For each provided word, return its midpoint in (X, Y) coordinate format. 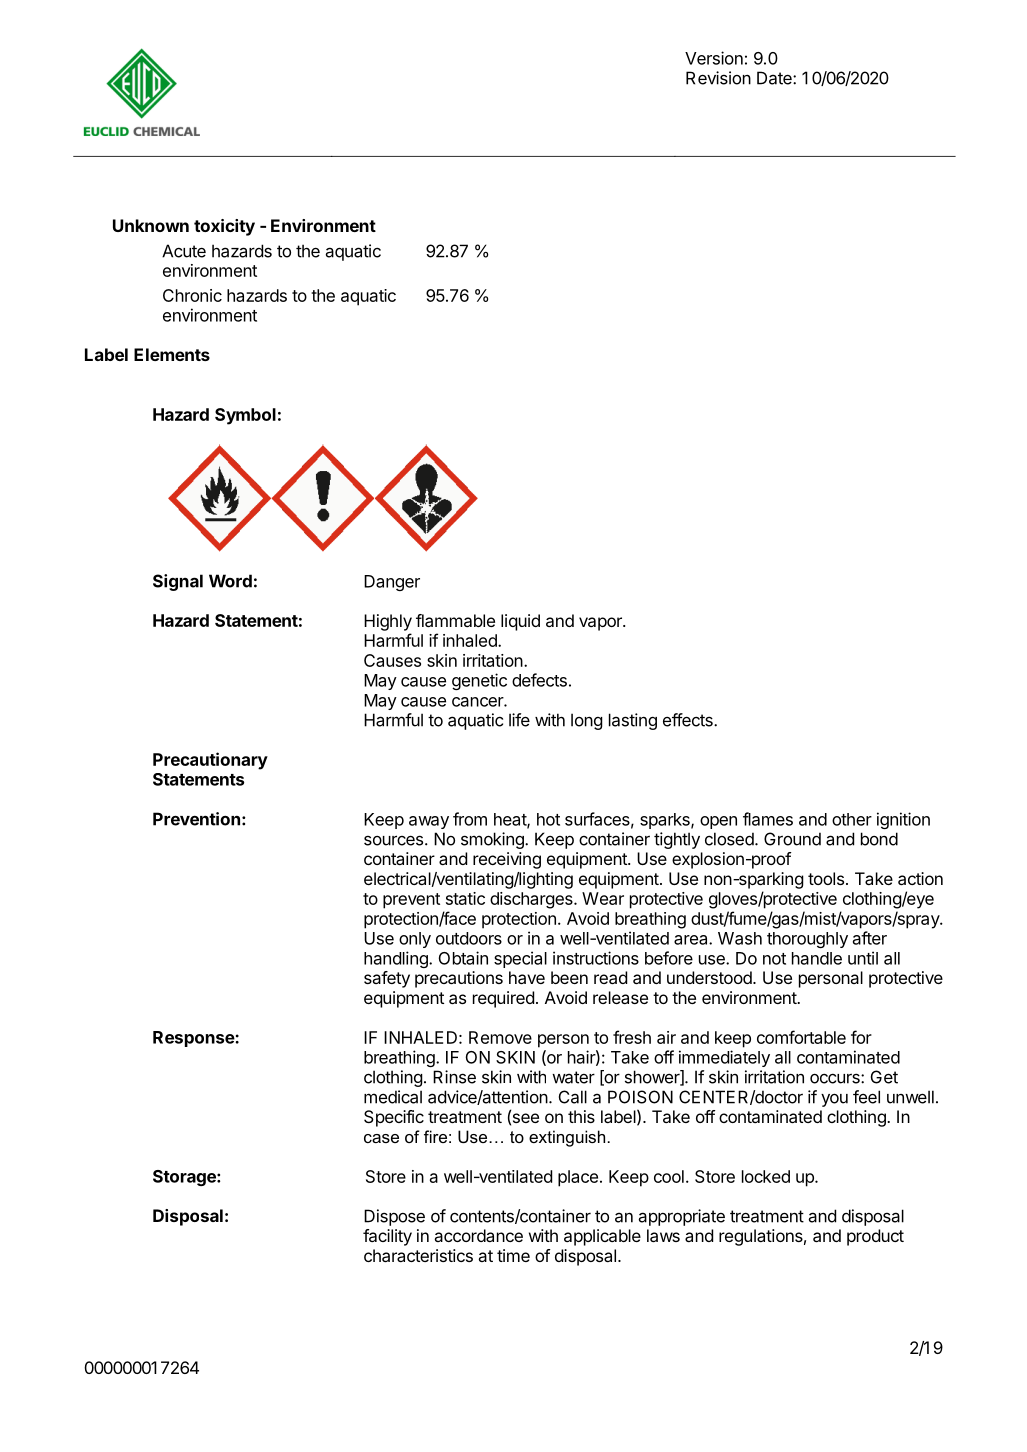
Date (775, 78)
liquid (520, 622)
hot (548, 819)
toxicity (224, 227)
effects (689, 720)
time (513, 1255)
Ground (792, 839)
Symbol (245, 416)
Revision (718, 78)
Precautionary (210, 761)
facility (387, 1237)
